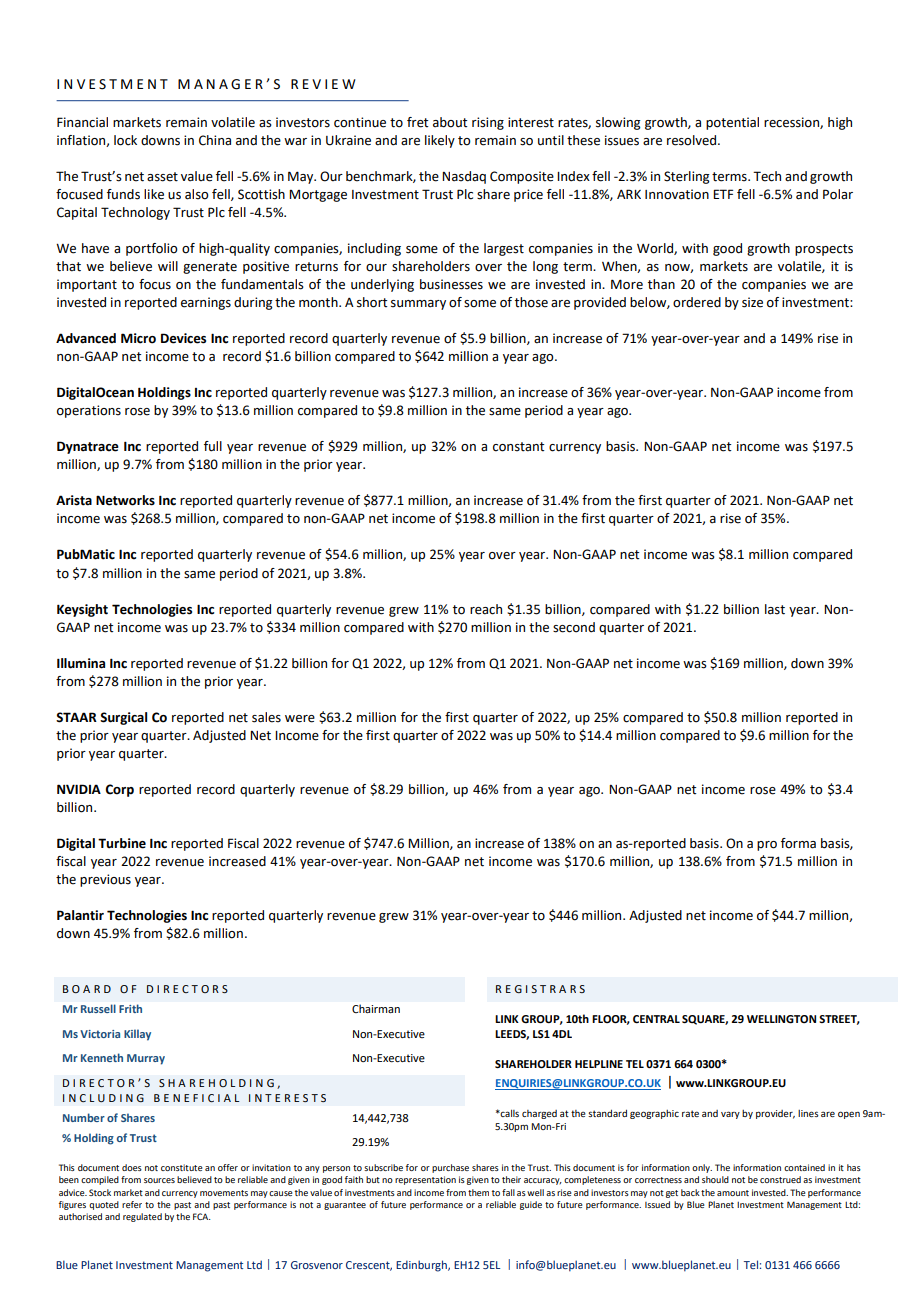  What do you see at coordinates (656, 1019) in the screenshot?
I see `CENTRAL` at bounding box center [656, 1019].
